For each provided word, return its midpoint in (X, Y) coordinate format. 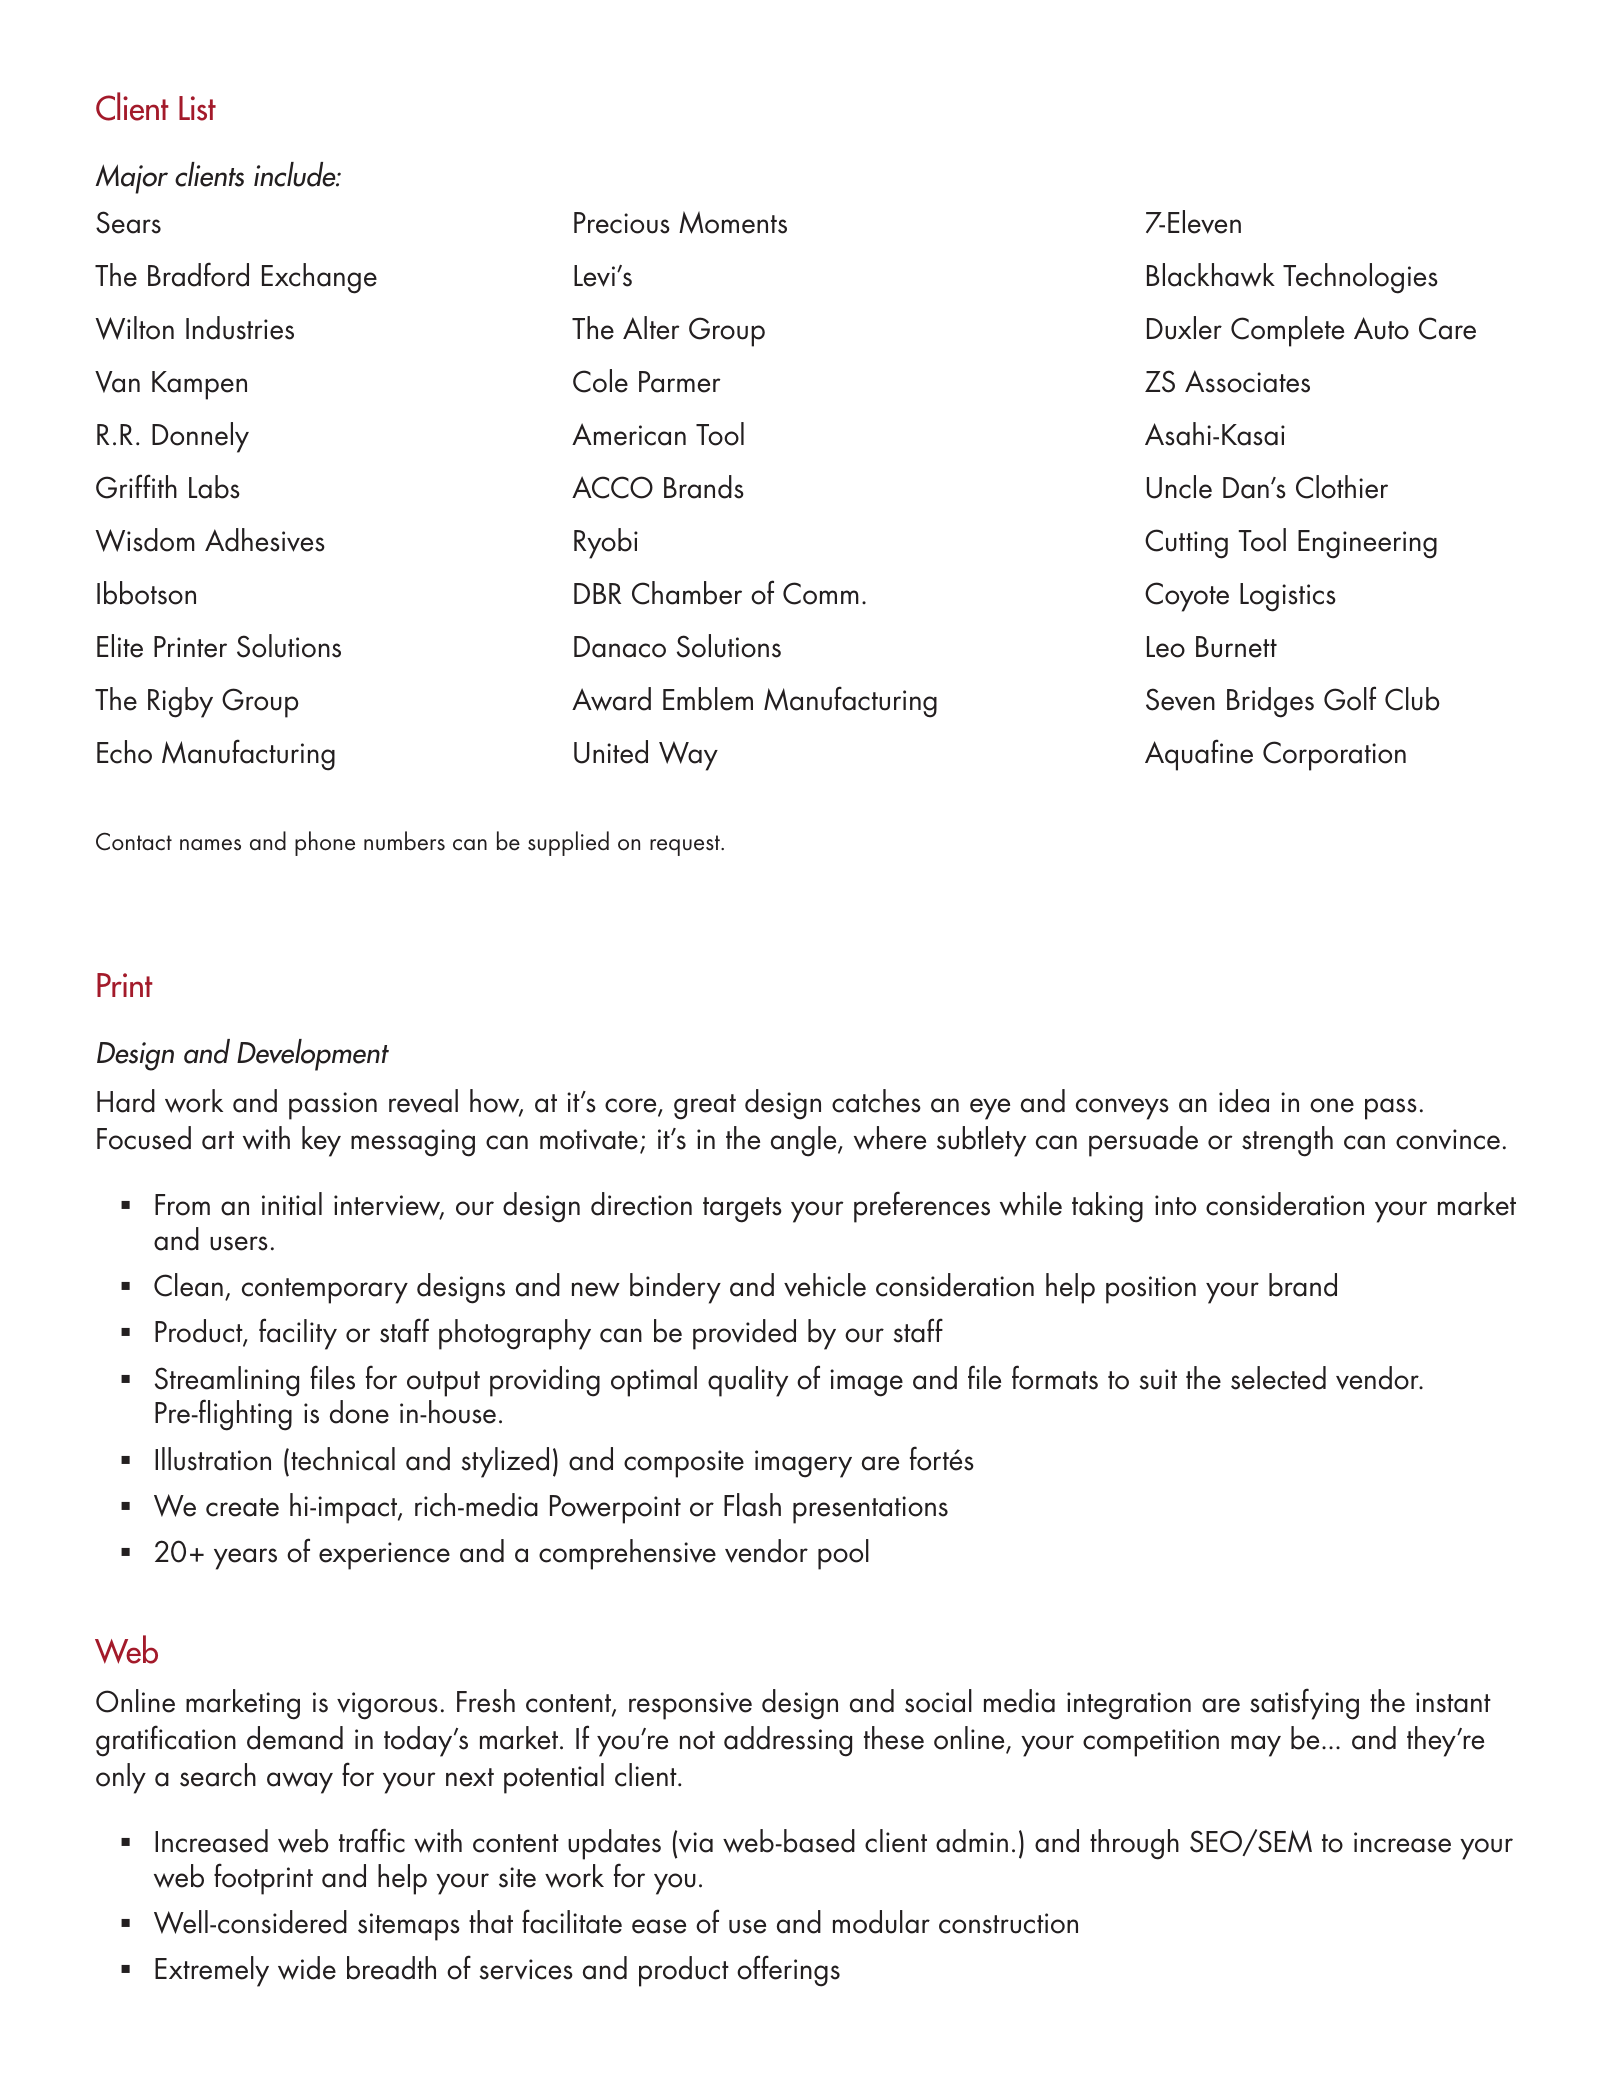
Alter (651, 328)
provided (744, 1334)
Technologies (1360, 278)
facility (298, 1334)
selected (1278, 1378)
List (197, 108)
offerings (788, 1971)
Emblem (708, 699)
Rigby (180, 702)
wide (307, 1968)
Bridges (1270, 702)
